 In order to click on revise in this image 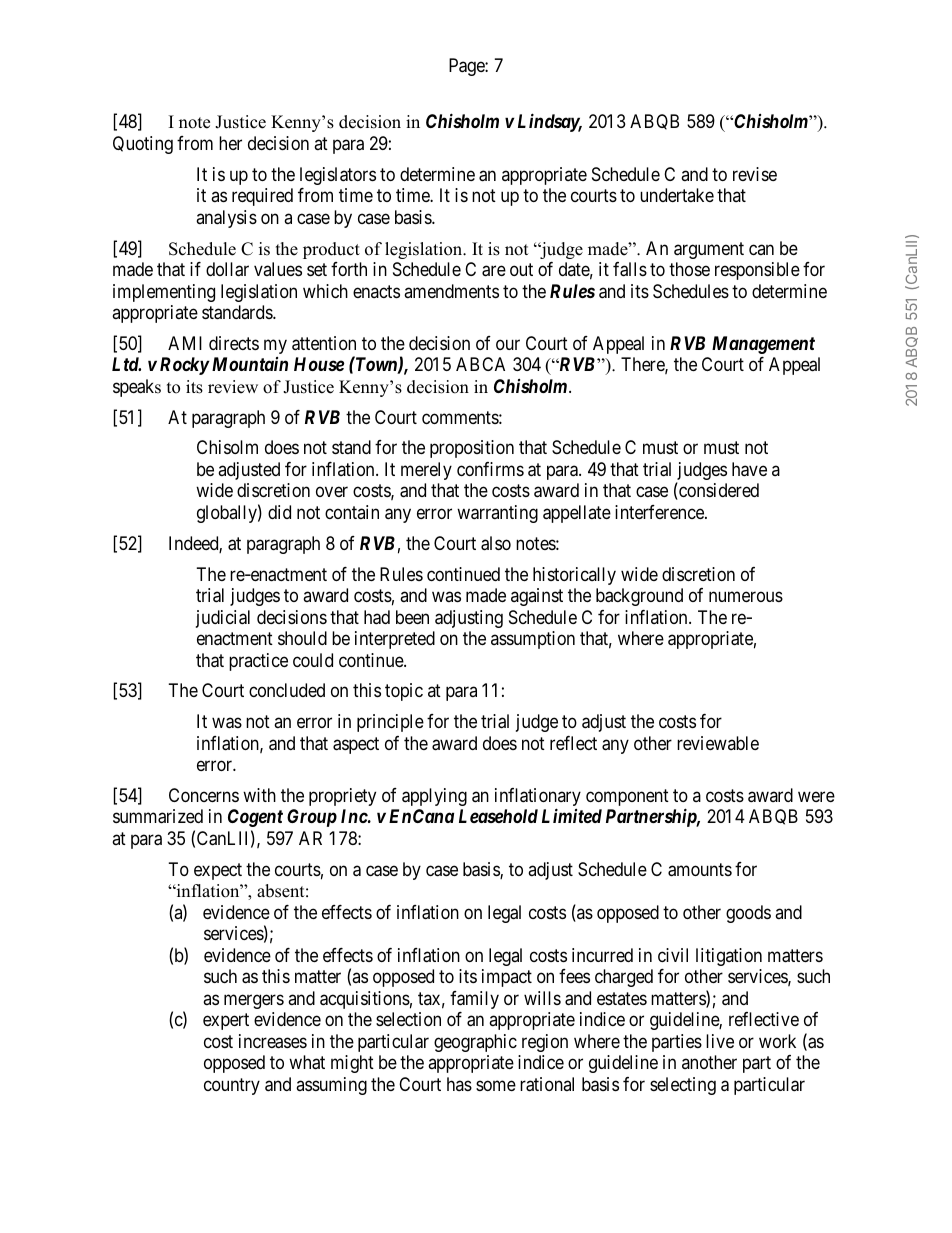, I will do `click(755, 174)`.
